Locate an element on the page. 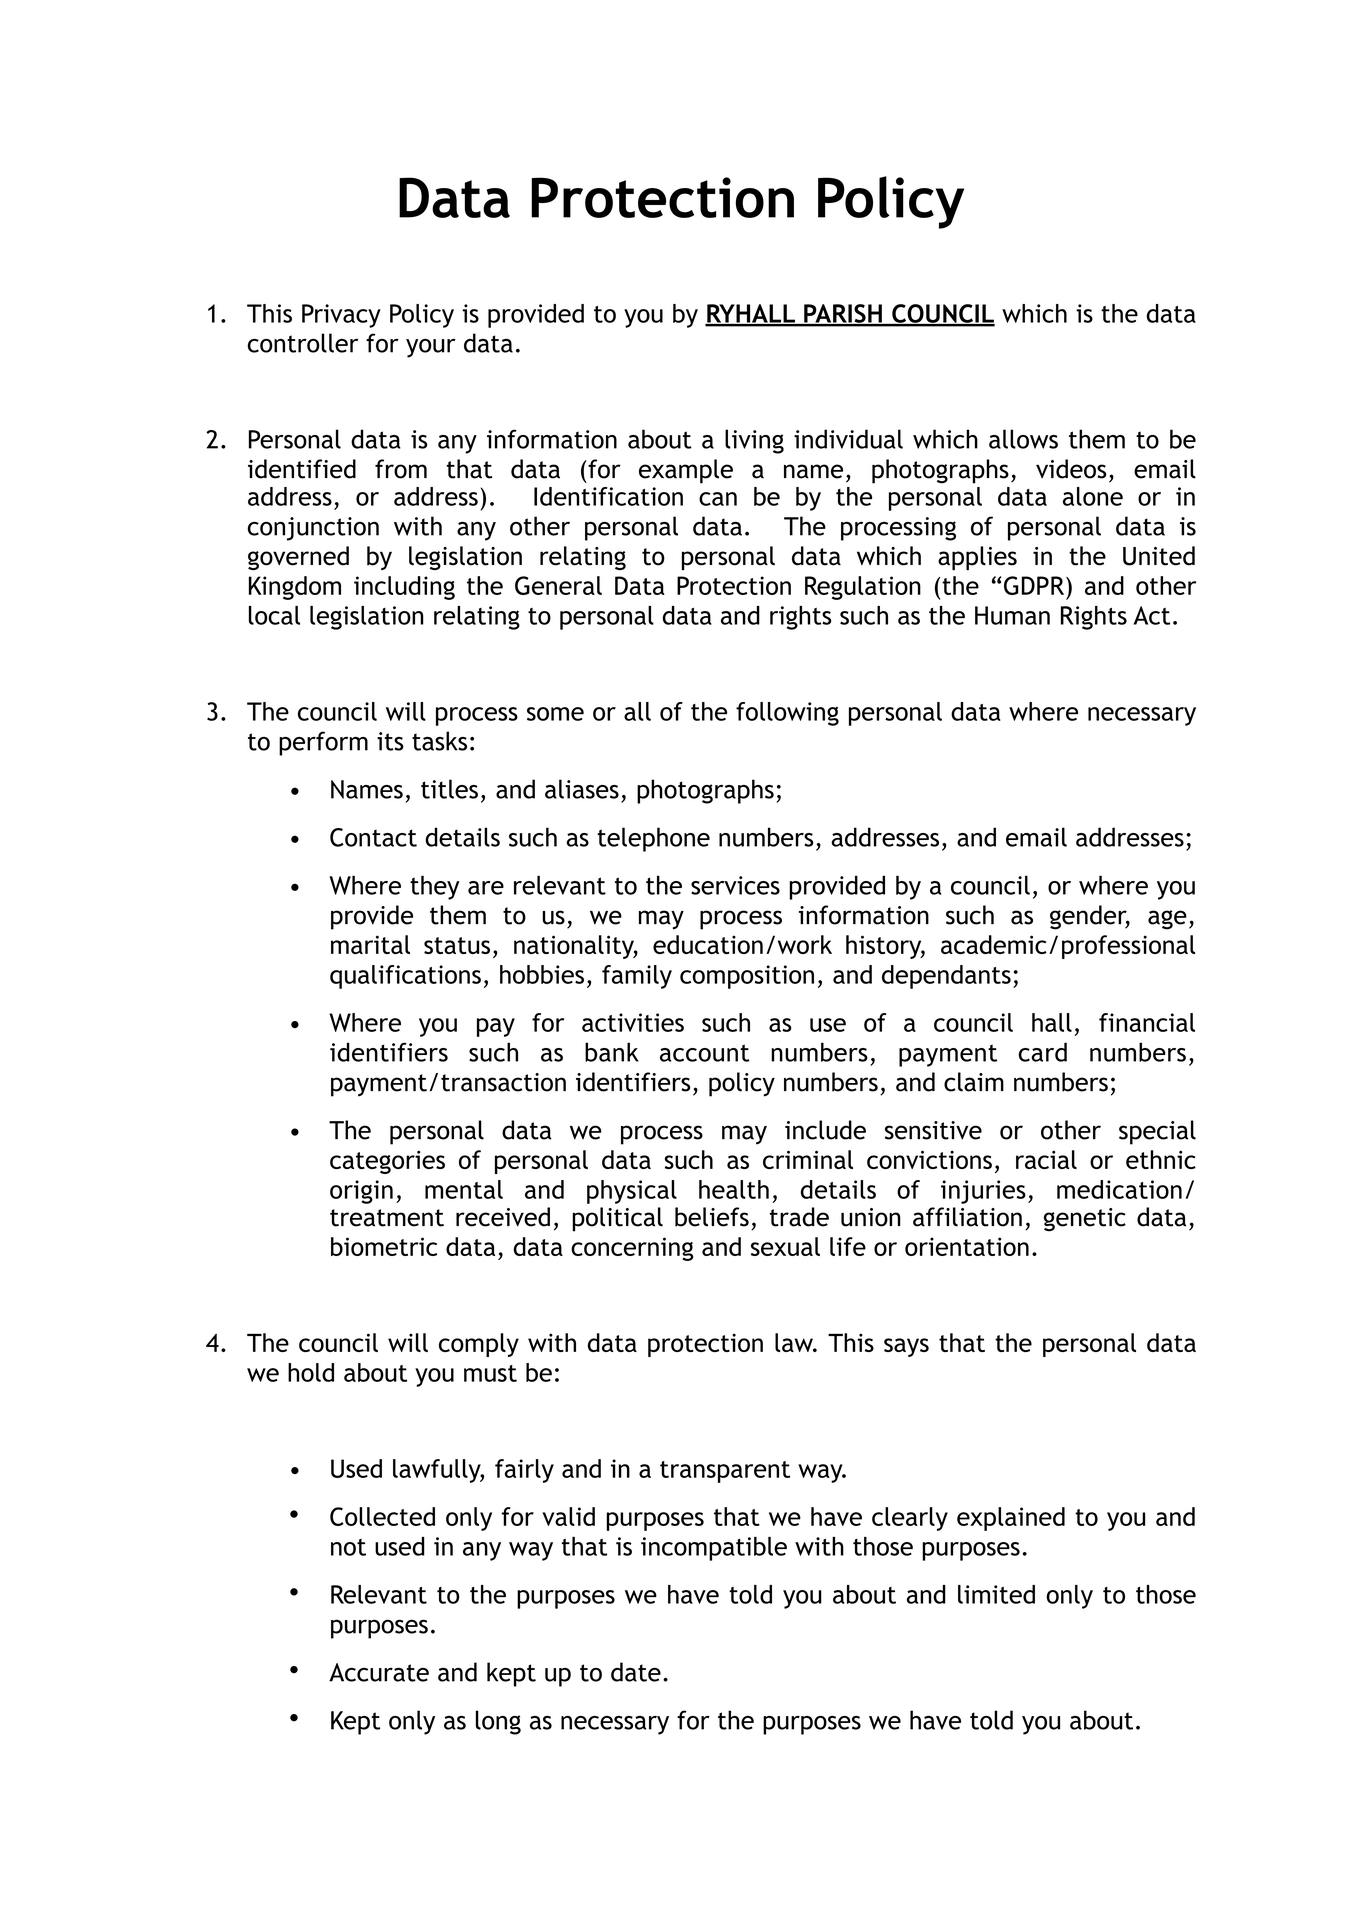 This image has width=1361, height=1926. Accurate is located at coordinates (379, 1672).
